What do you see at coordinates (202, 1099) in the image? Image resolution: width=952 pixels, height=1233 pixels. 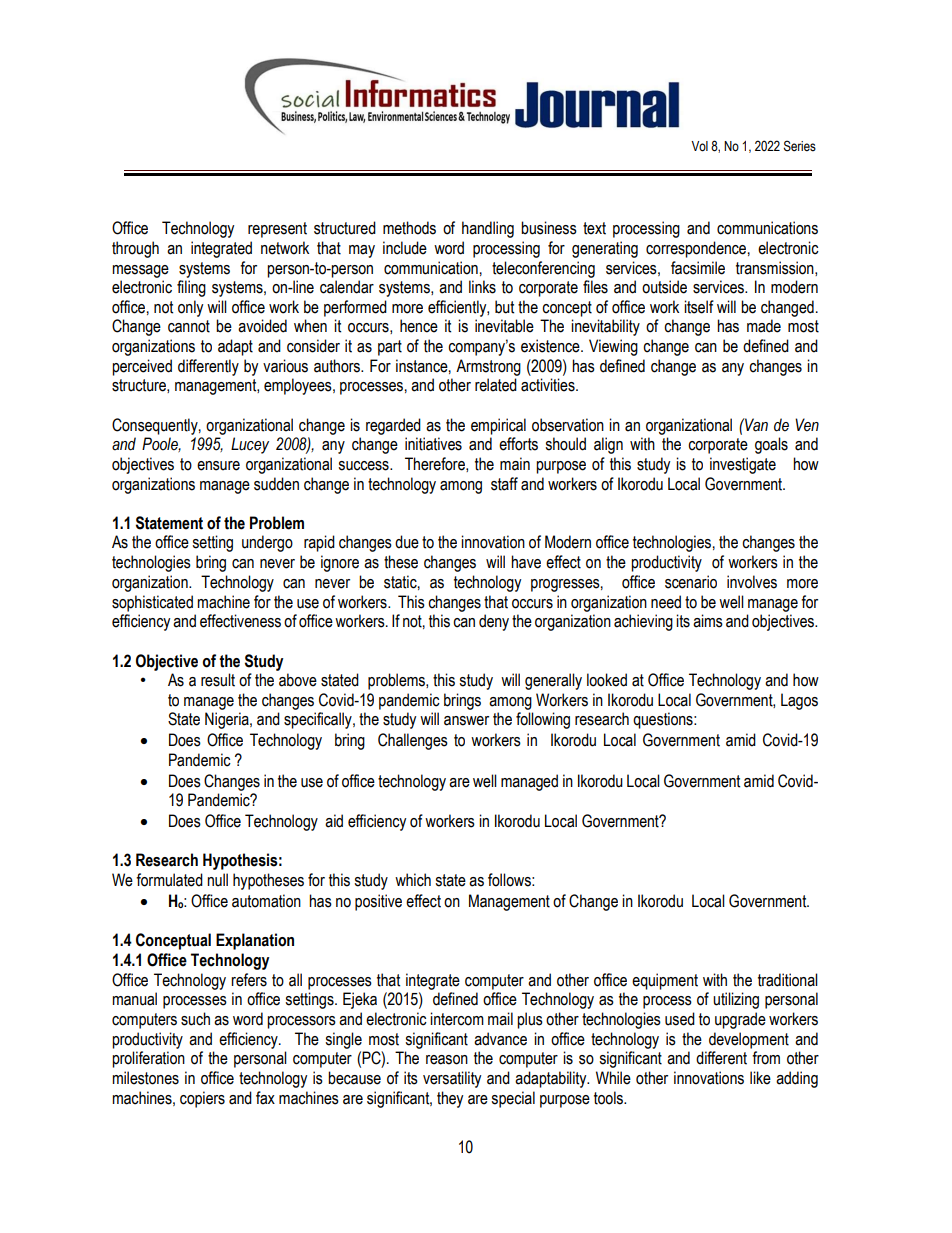 I see `copiers` at bounding box center [202, 1099].
